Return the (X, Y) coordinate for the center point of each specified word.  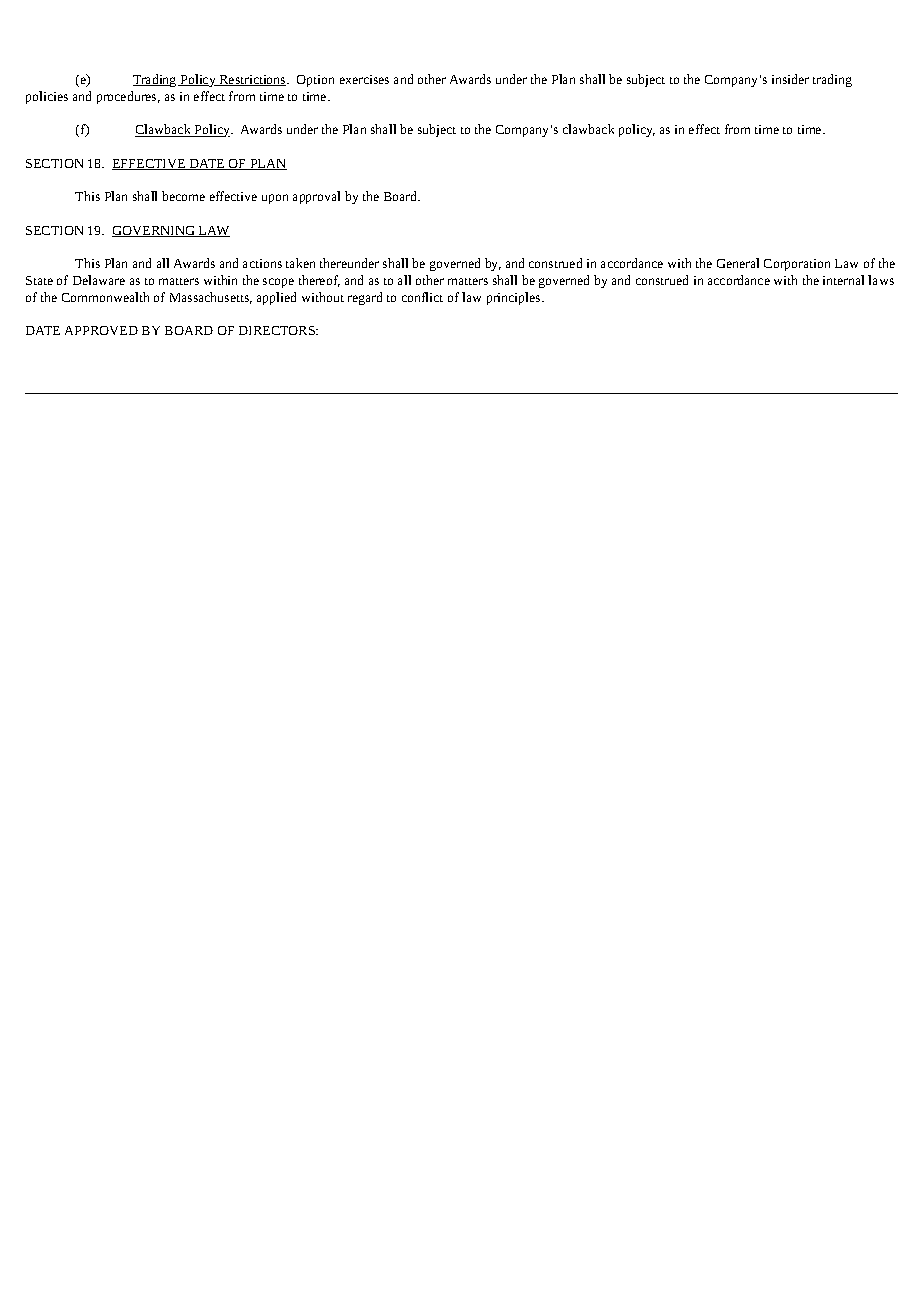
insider (790, 79)
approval (316, 197)
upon (275, 199)
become (183, 196)
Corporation (797, 265)
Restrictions (253, 80)
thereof (319, 281)
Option (315, 81)
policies (47, 97)
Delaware (99, 280)
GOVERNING (154, 231)
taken (300, 263)
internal (843, 280)
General (738, 263)
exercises (364, 79)
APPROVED (101, 330)
